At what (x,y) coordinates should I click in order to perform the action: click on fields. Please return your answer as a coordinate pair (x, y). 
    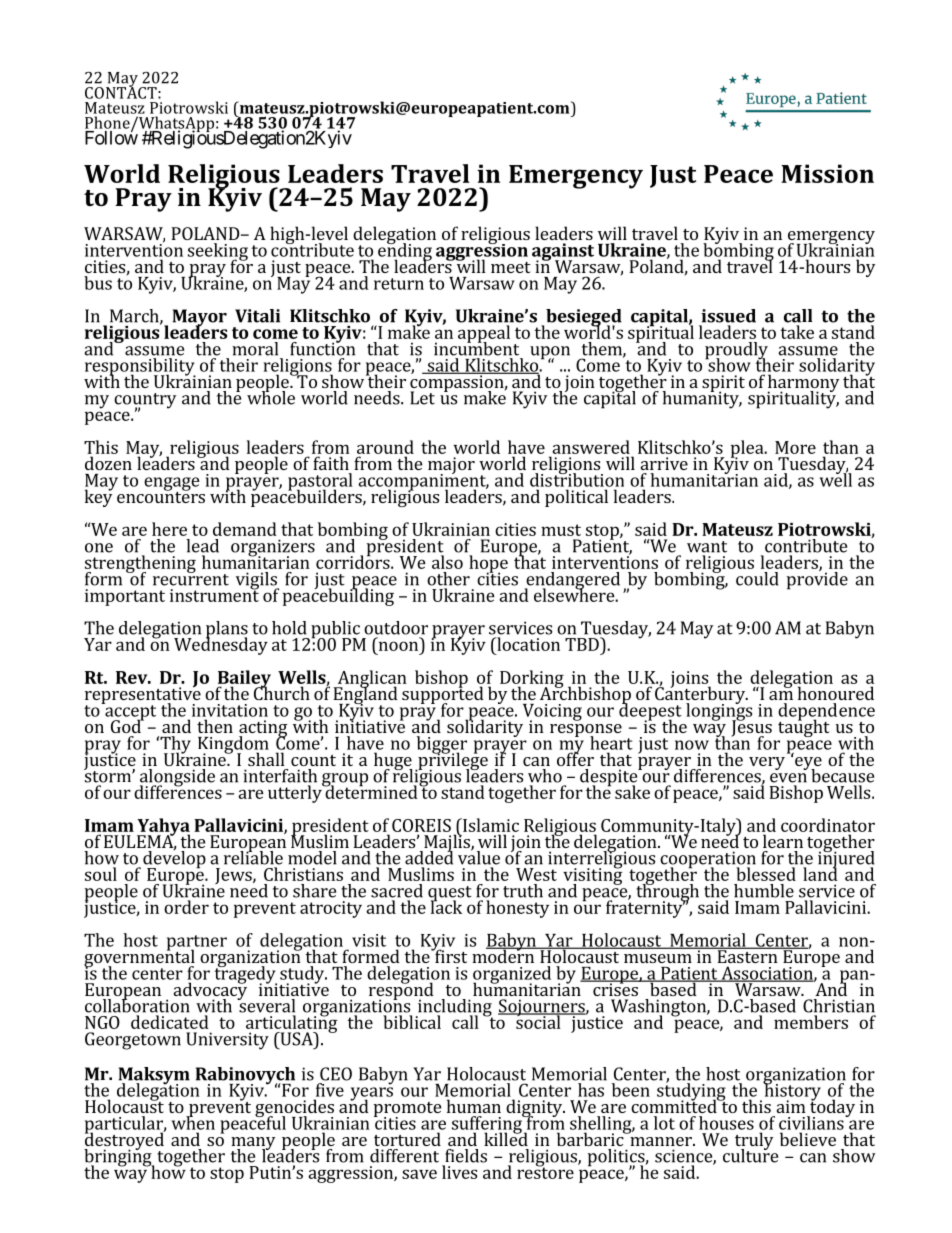
    Looking at the image, I should click on (466, 1156).
